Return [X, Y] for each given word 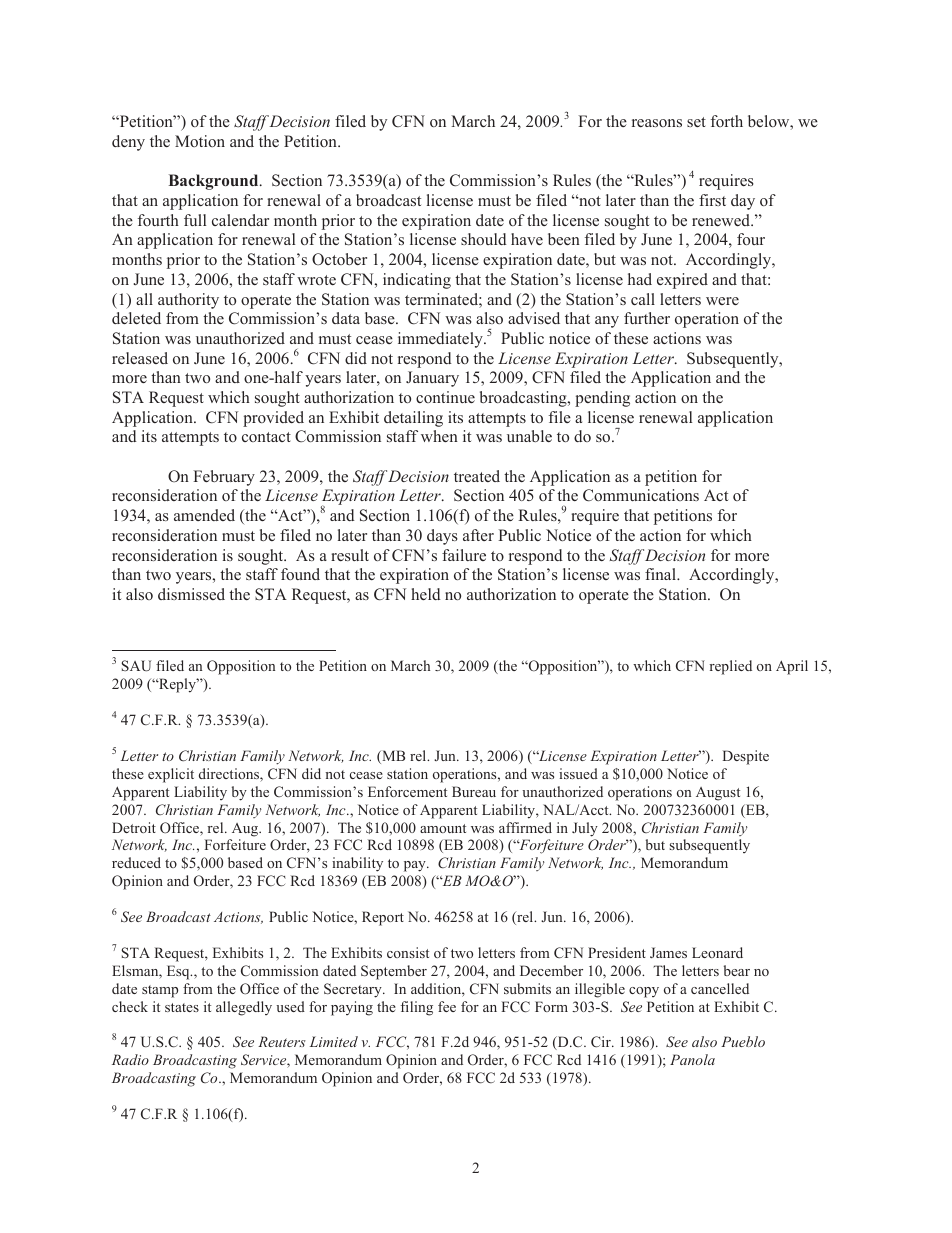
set [696, 122]
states [182, 1007]
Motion [200, 141]
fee [447, 1006]
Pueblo [743, 1041]
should [484, 239]
